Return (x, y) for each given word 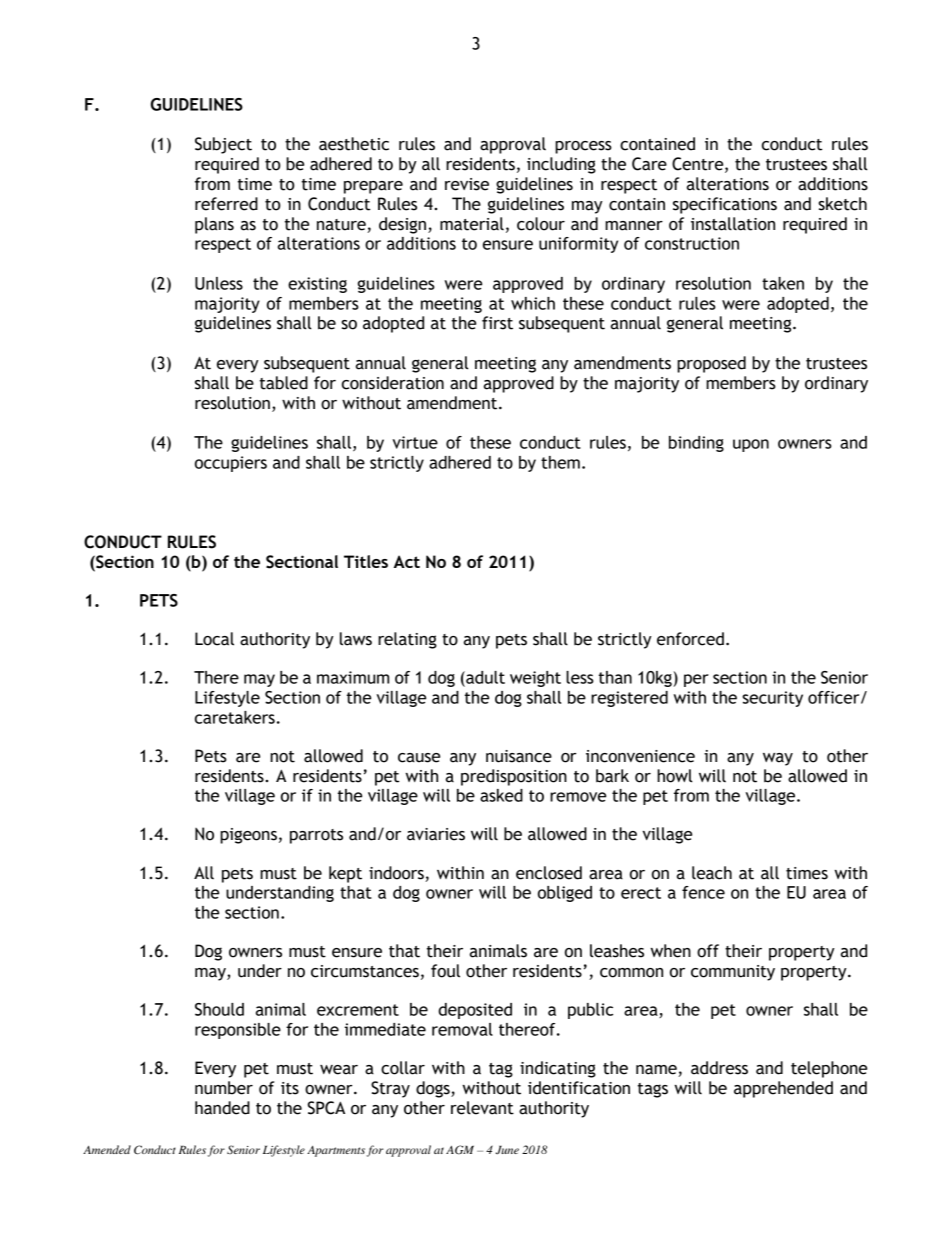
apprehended (783, 1089)
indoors (397, 874)
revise (467, 184)
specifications (725, 205)
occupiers (231, 464)
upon (751, 445)
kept (345, 874)
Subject (223, 145)
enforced (690, 639)
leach (712, 873)
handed (222, 1108)
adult (484, 677)
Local (214, 639)
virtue (415, 442)
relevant (482, 1108)
